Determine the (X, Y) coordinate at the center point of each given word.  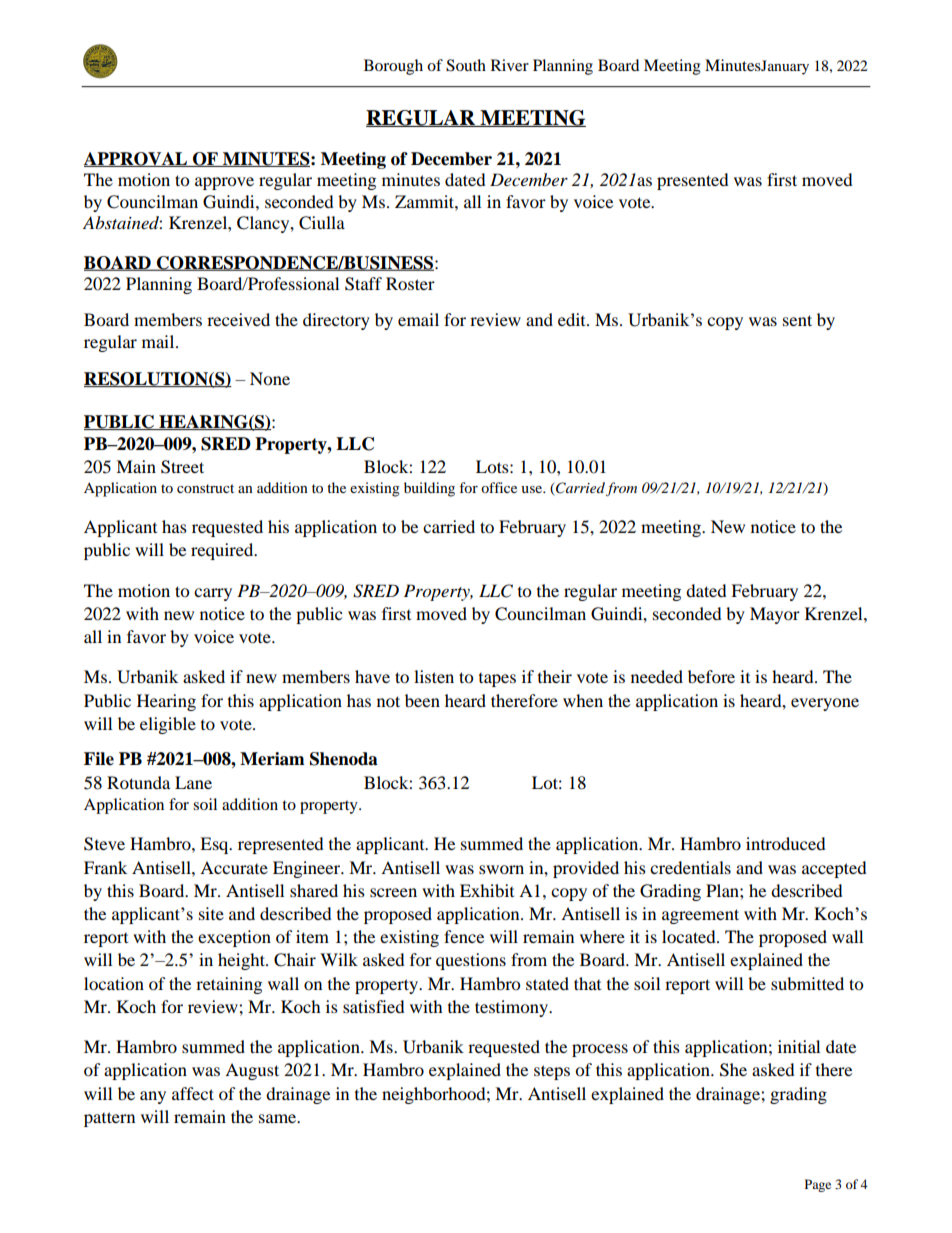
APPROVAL (137, 159)
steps (552, 1072)
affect (193, 1093)
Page (818, 1185)
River (510, 65)
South (466, 65)
